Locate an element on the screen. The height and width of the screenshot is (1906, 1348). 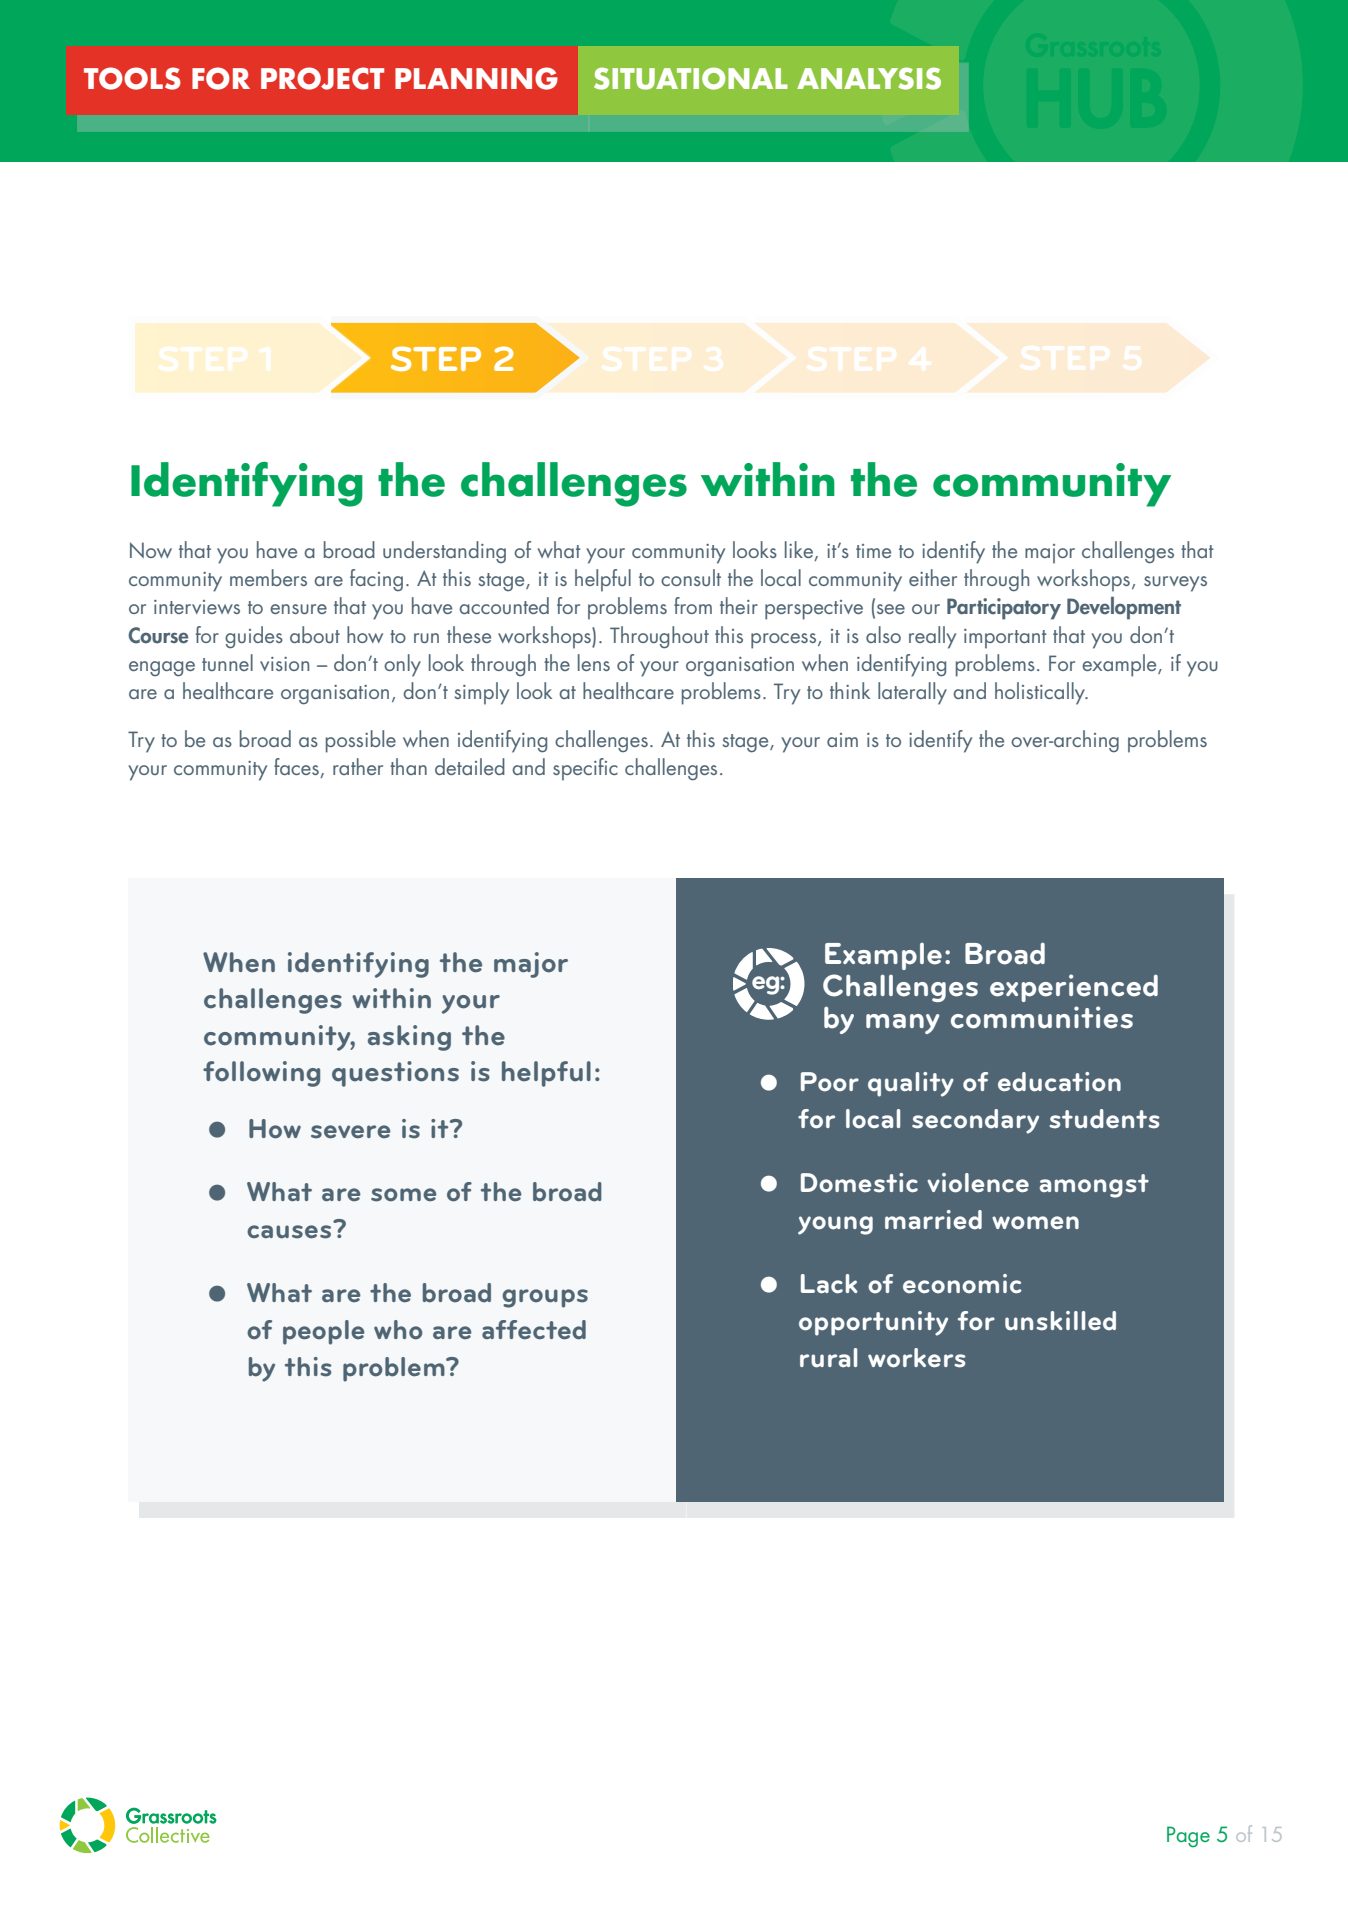
SITUATIONAL is located at coordinates (691, 78).
